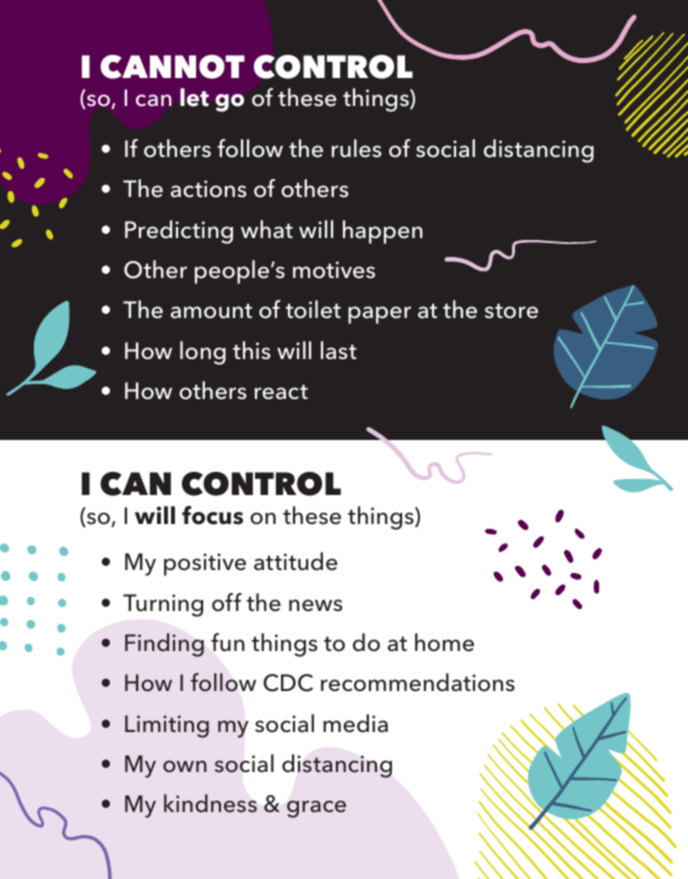 The height and width of the image is (879, 688). Describe the element at coordinates (418, 682) in the image. I see `recommendations` at that location.
